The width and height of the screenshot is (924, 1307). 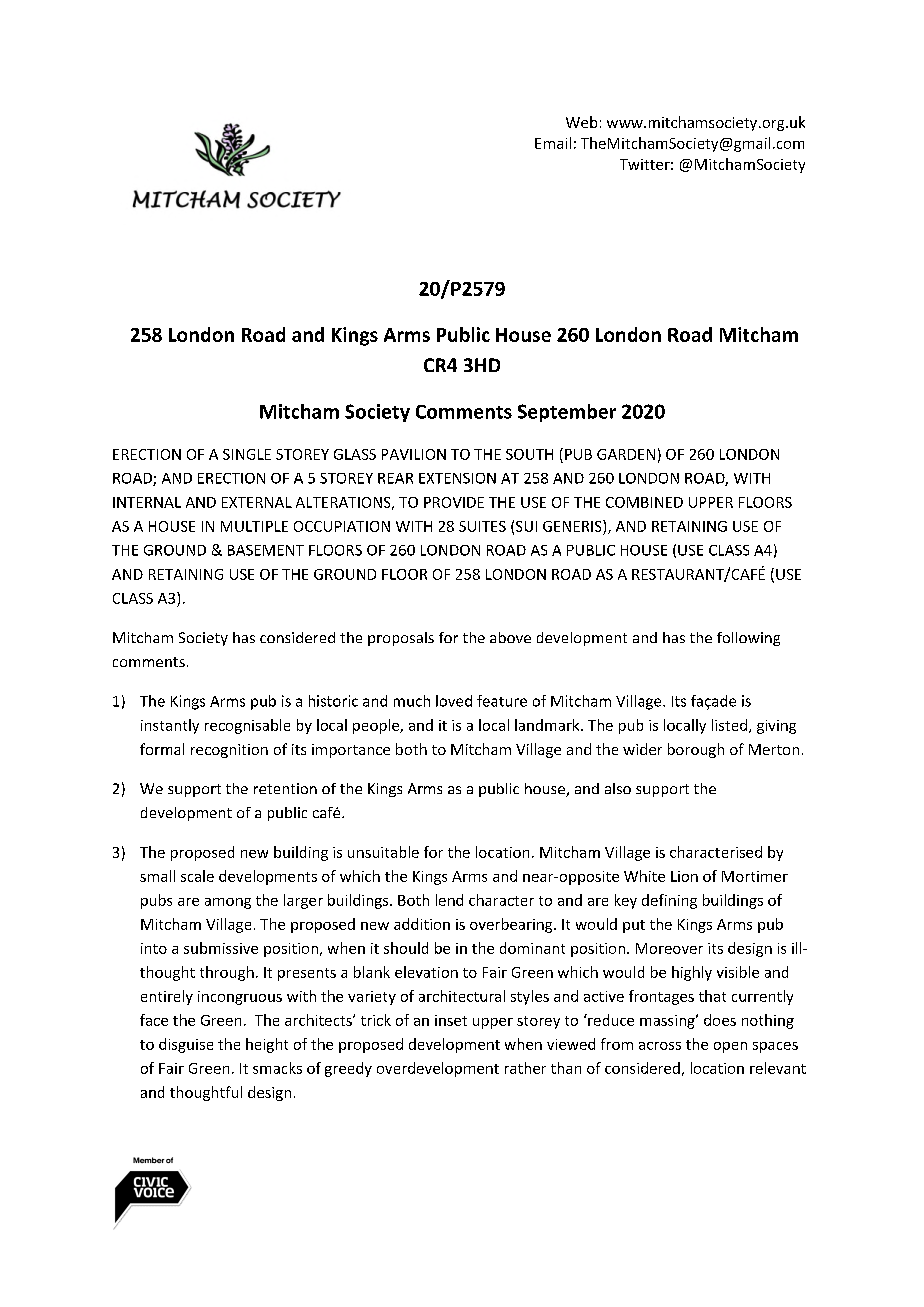 What do you see at coordinates (553, 143) in the screenshot?
I see `Email` at bounding box center [553, 143].
